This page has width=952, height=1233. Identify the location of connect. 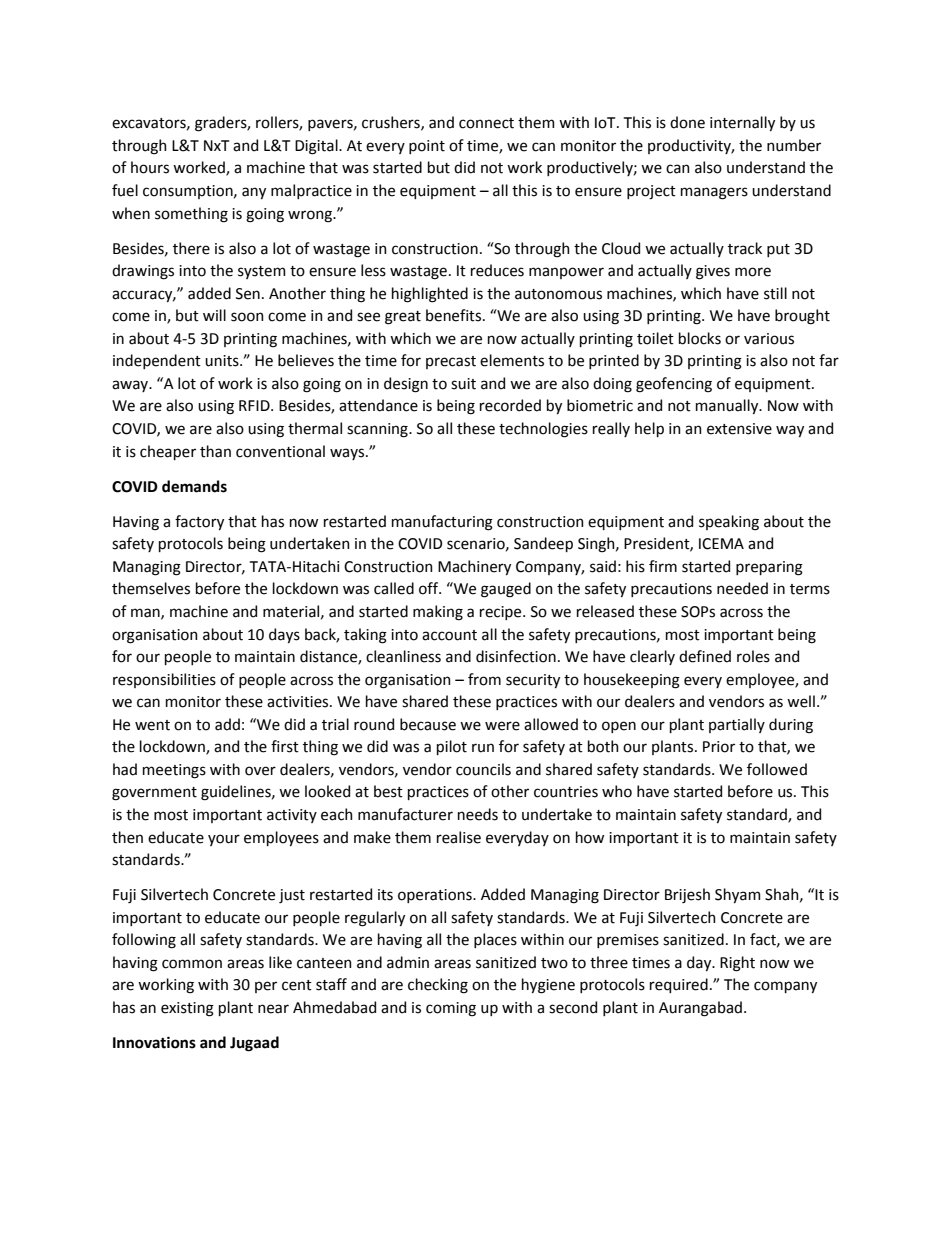
(486, 123).
